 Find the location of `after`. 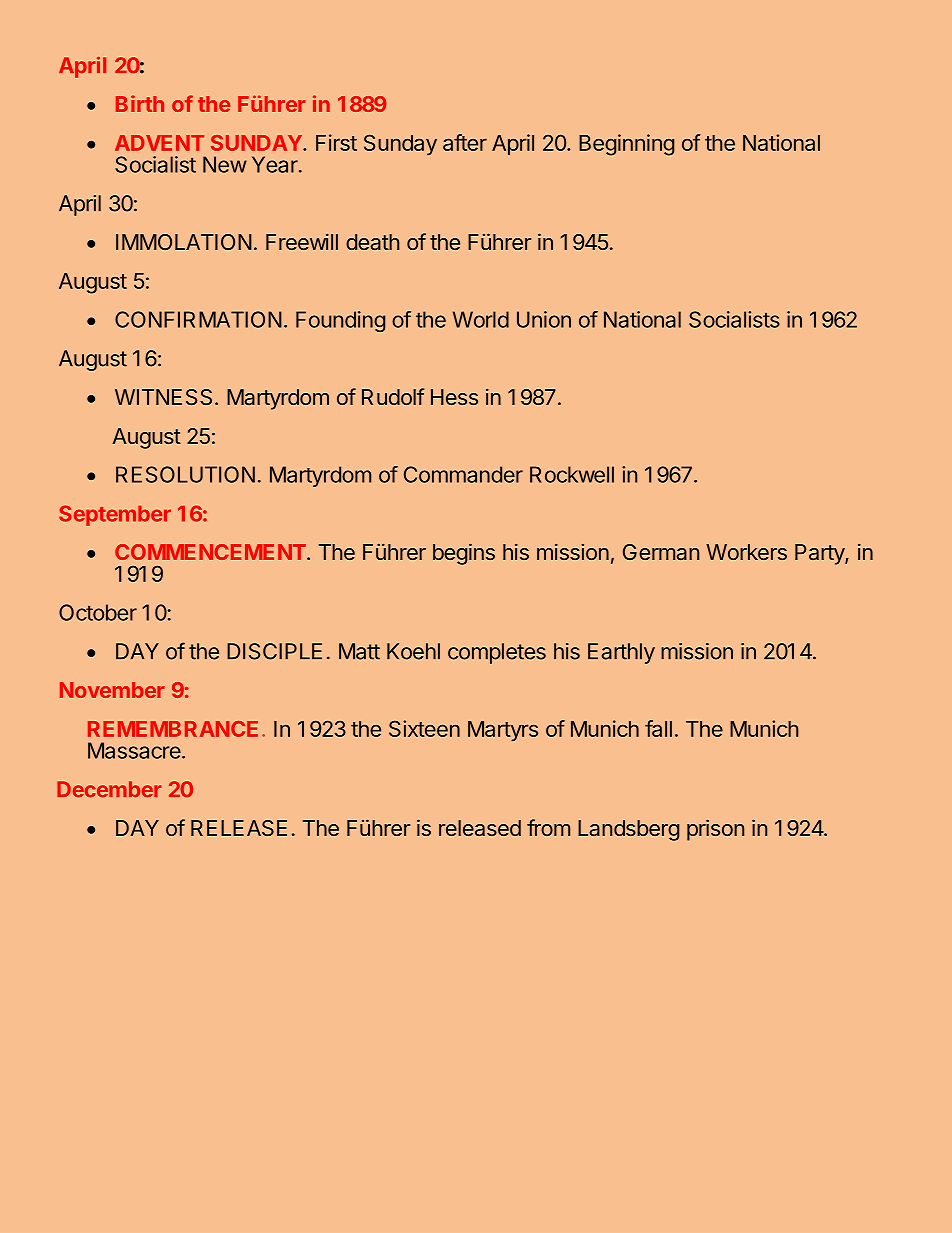

after is located at coordinates (465, 142).
